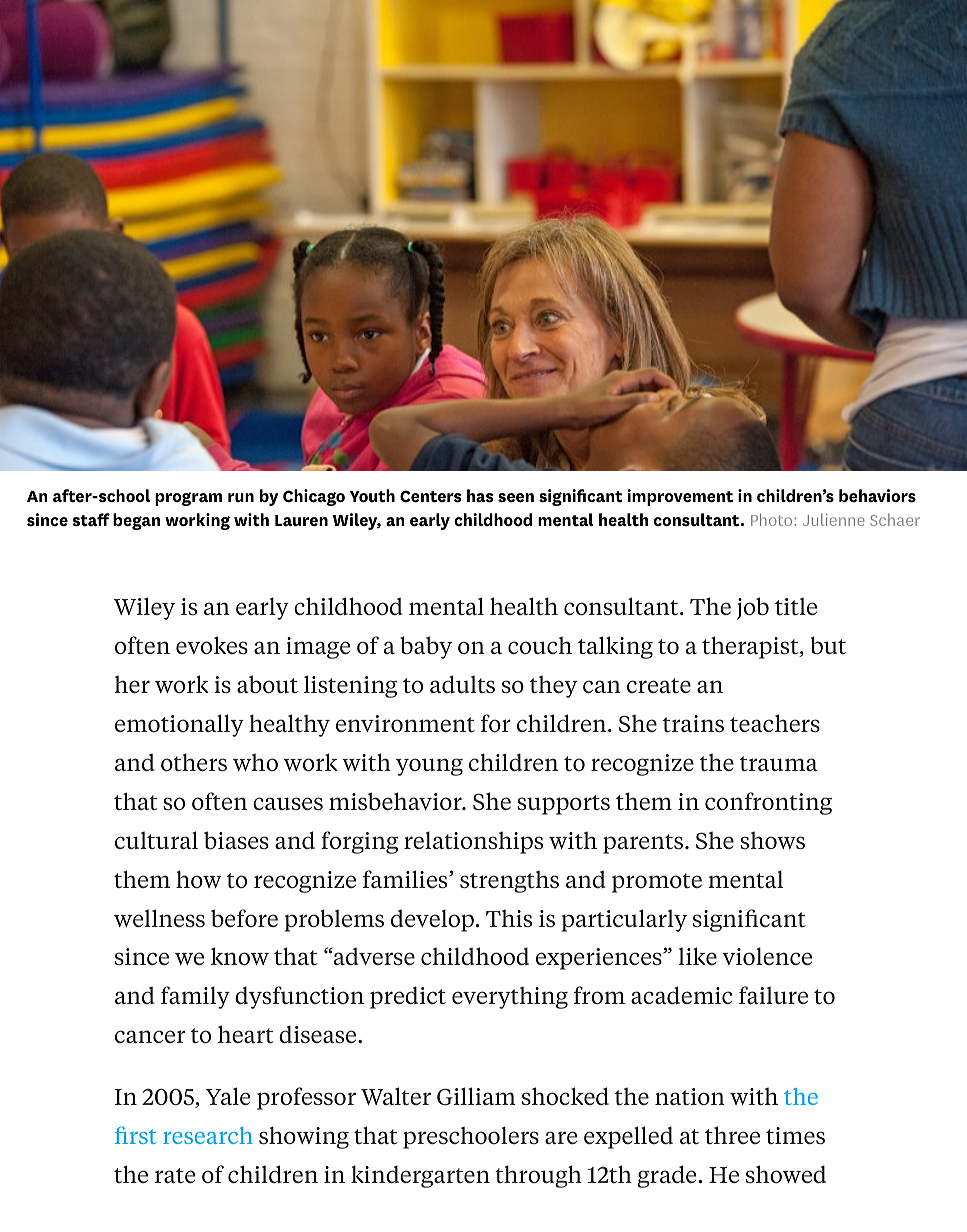  What do you see at coordinates (773, 519) in the image?
I see `Photo` at bounding box center [773, 519].
